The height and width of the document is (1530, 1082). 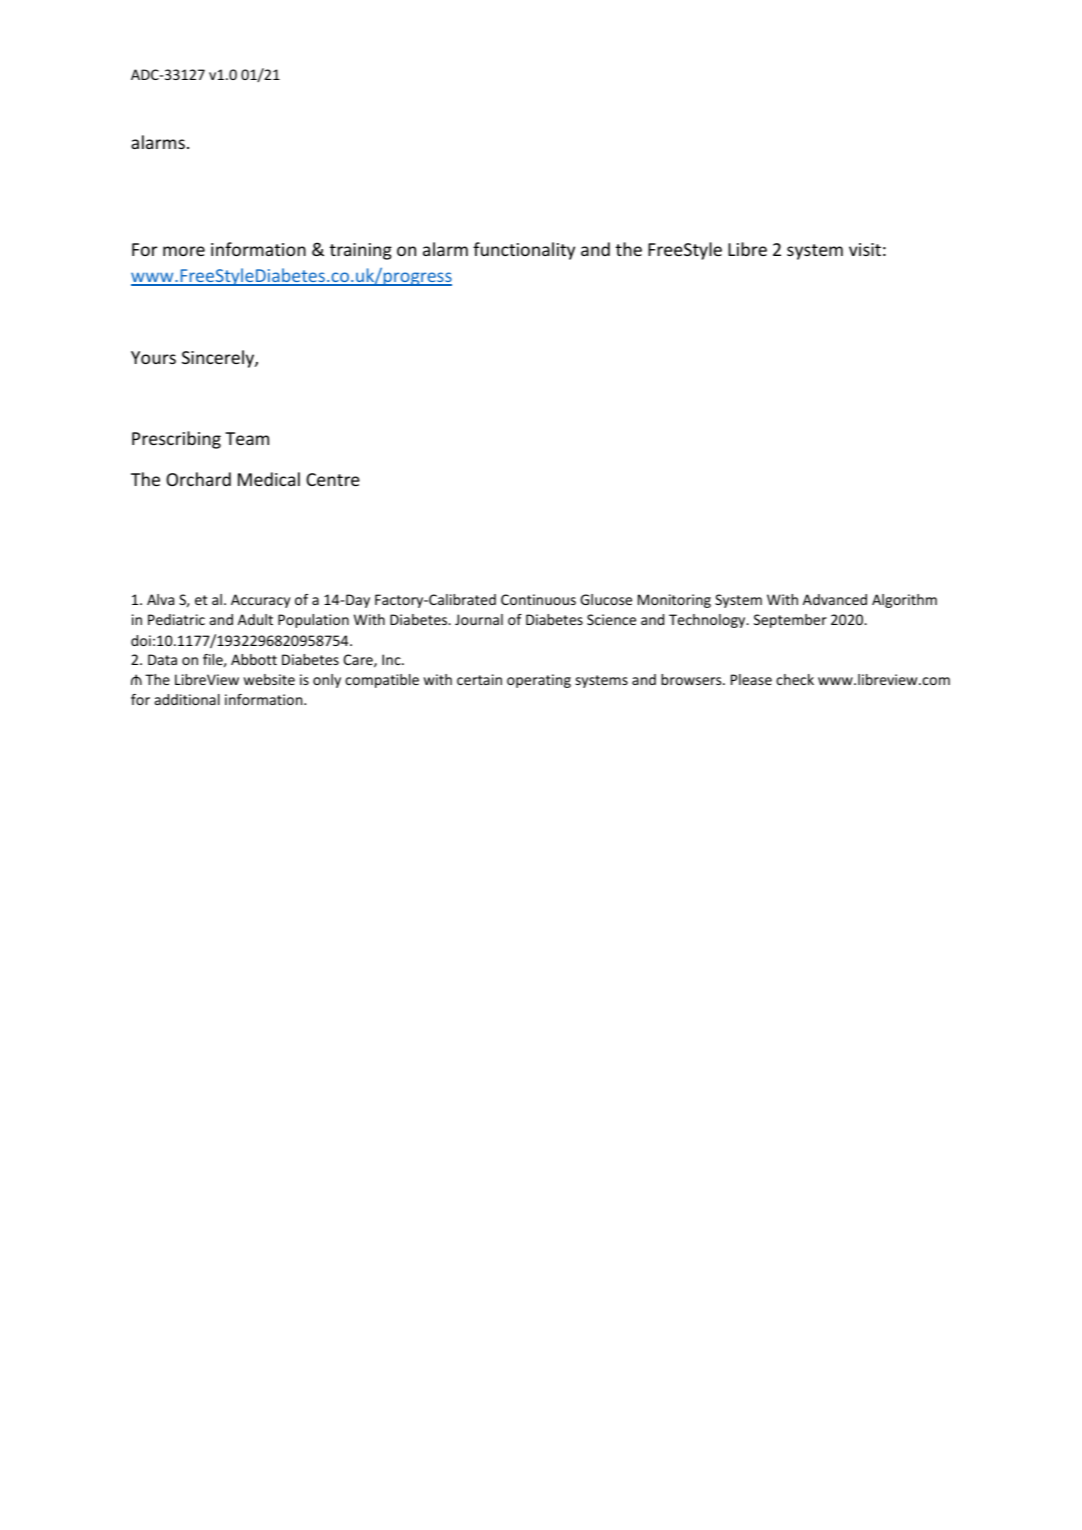 What do you see at coordinates (524, 251) in the document?
I see `functionality` at bounding box center [524, 251].
